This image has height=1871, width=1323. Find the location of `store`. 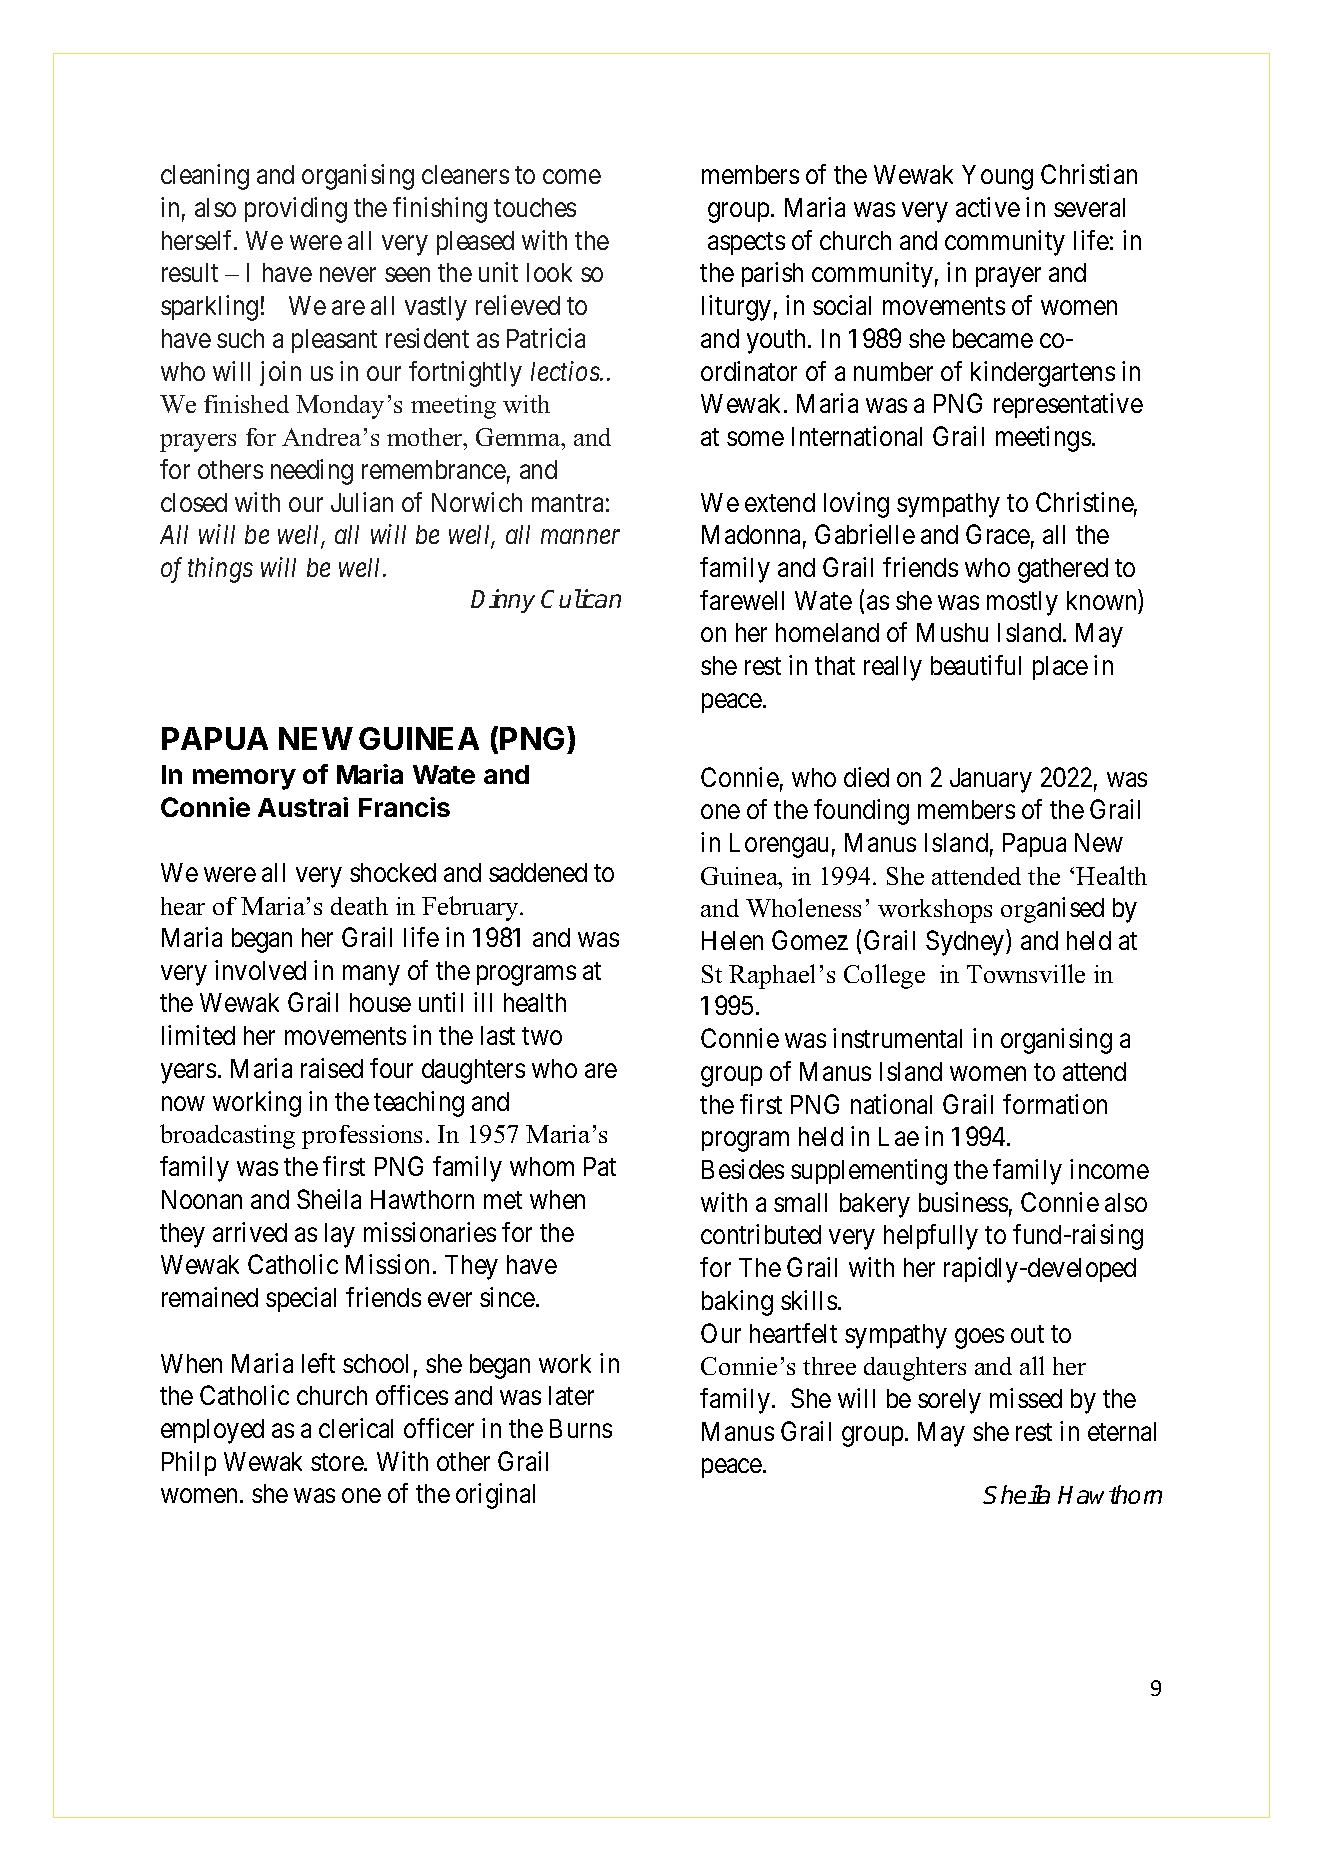

store is located at coordinates (338, 1462).
